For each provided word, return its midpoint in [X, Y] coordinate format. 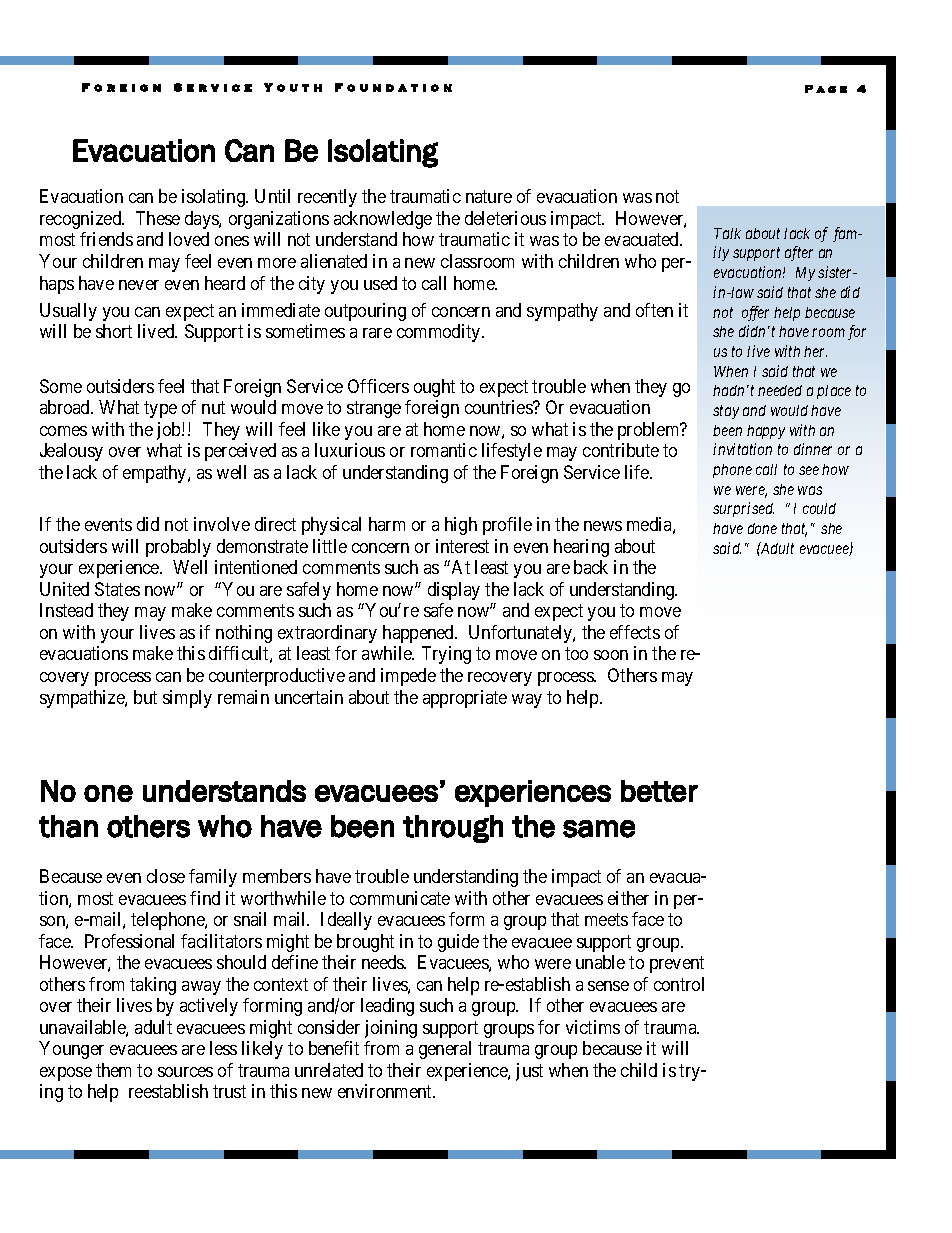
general [445, 1050]
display [454, 591]
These [158, 218]
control [679, 984]
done [762, 528]
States [117, 589]
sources [185, 1072]
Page [826, 89]
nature [489, 197]
